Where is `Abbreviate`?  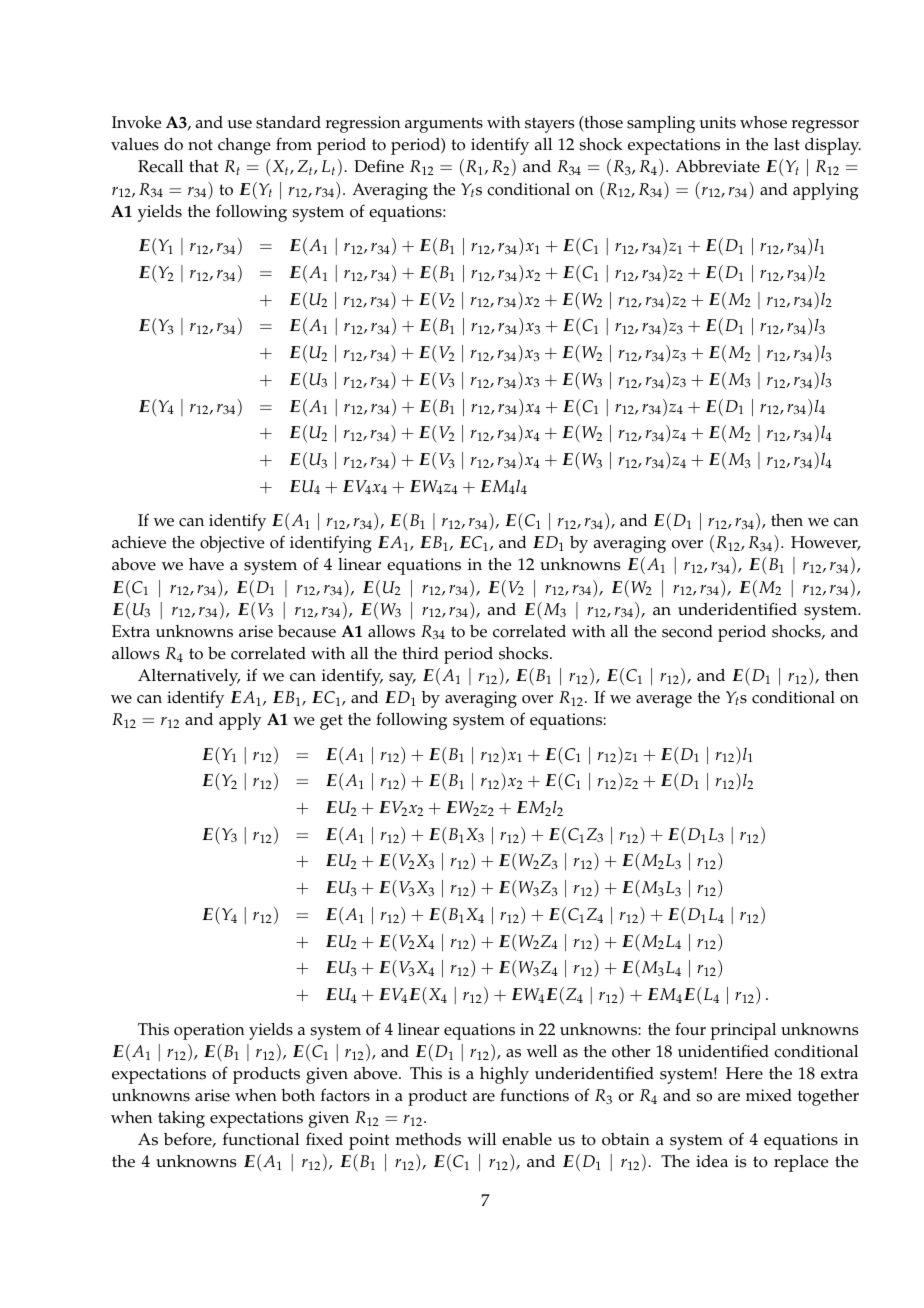 Abbreviate is located at coordinates (718, 166).
